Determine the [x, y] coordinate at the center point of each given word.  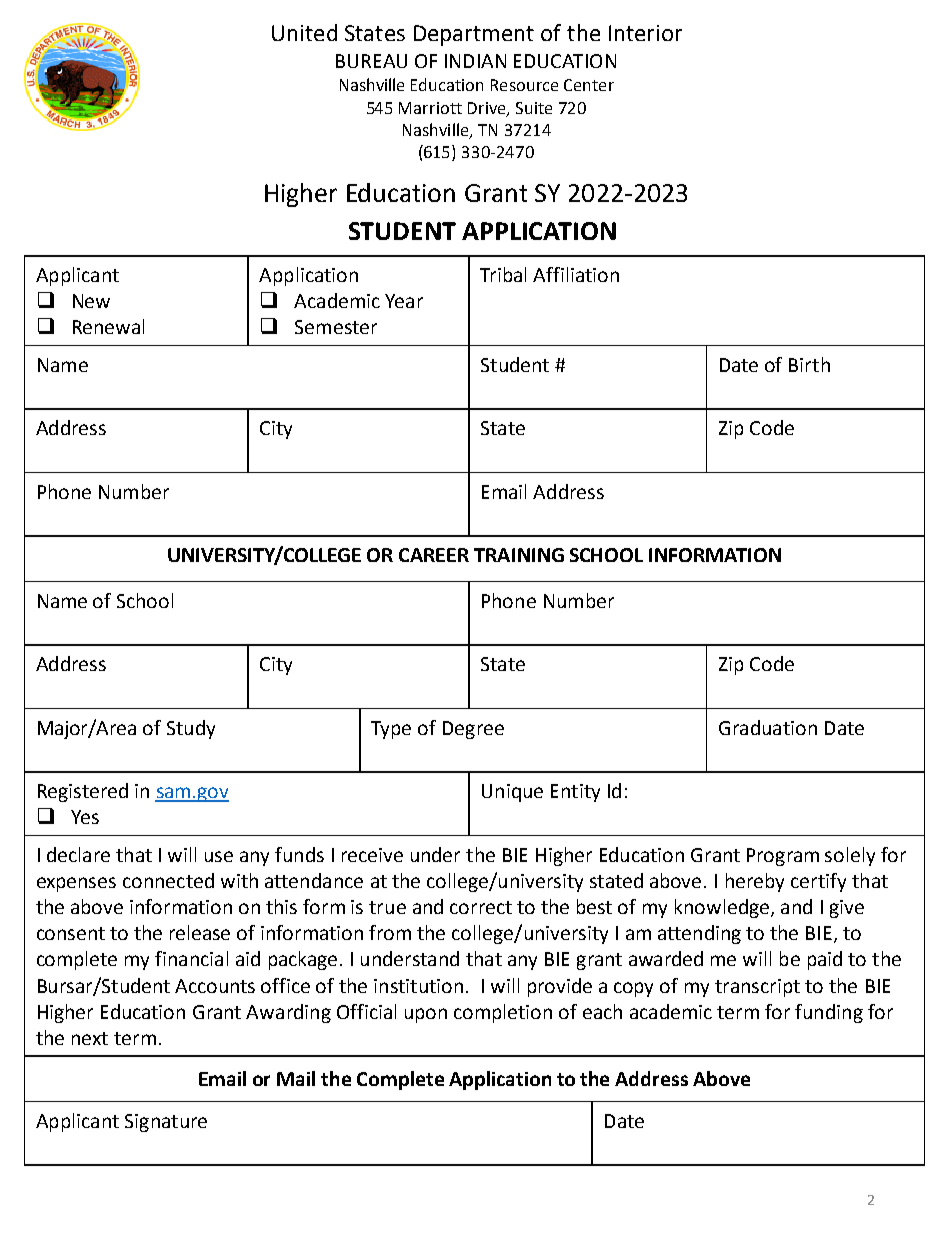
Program [783, 857]
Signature [166, 1123]
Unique [512, 793]
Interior [645, 33]
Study [191, 729]
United [304, 32]
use [219, 856]
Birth [809, 364]
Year [404, 301]
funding [829, 1013]
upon [426, 1015]
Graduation [768, 727]
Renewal [108, 326]
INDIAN [475, 61]
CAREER [434, 555]
